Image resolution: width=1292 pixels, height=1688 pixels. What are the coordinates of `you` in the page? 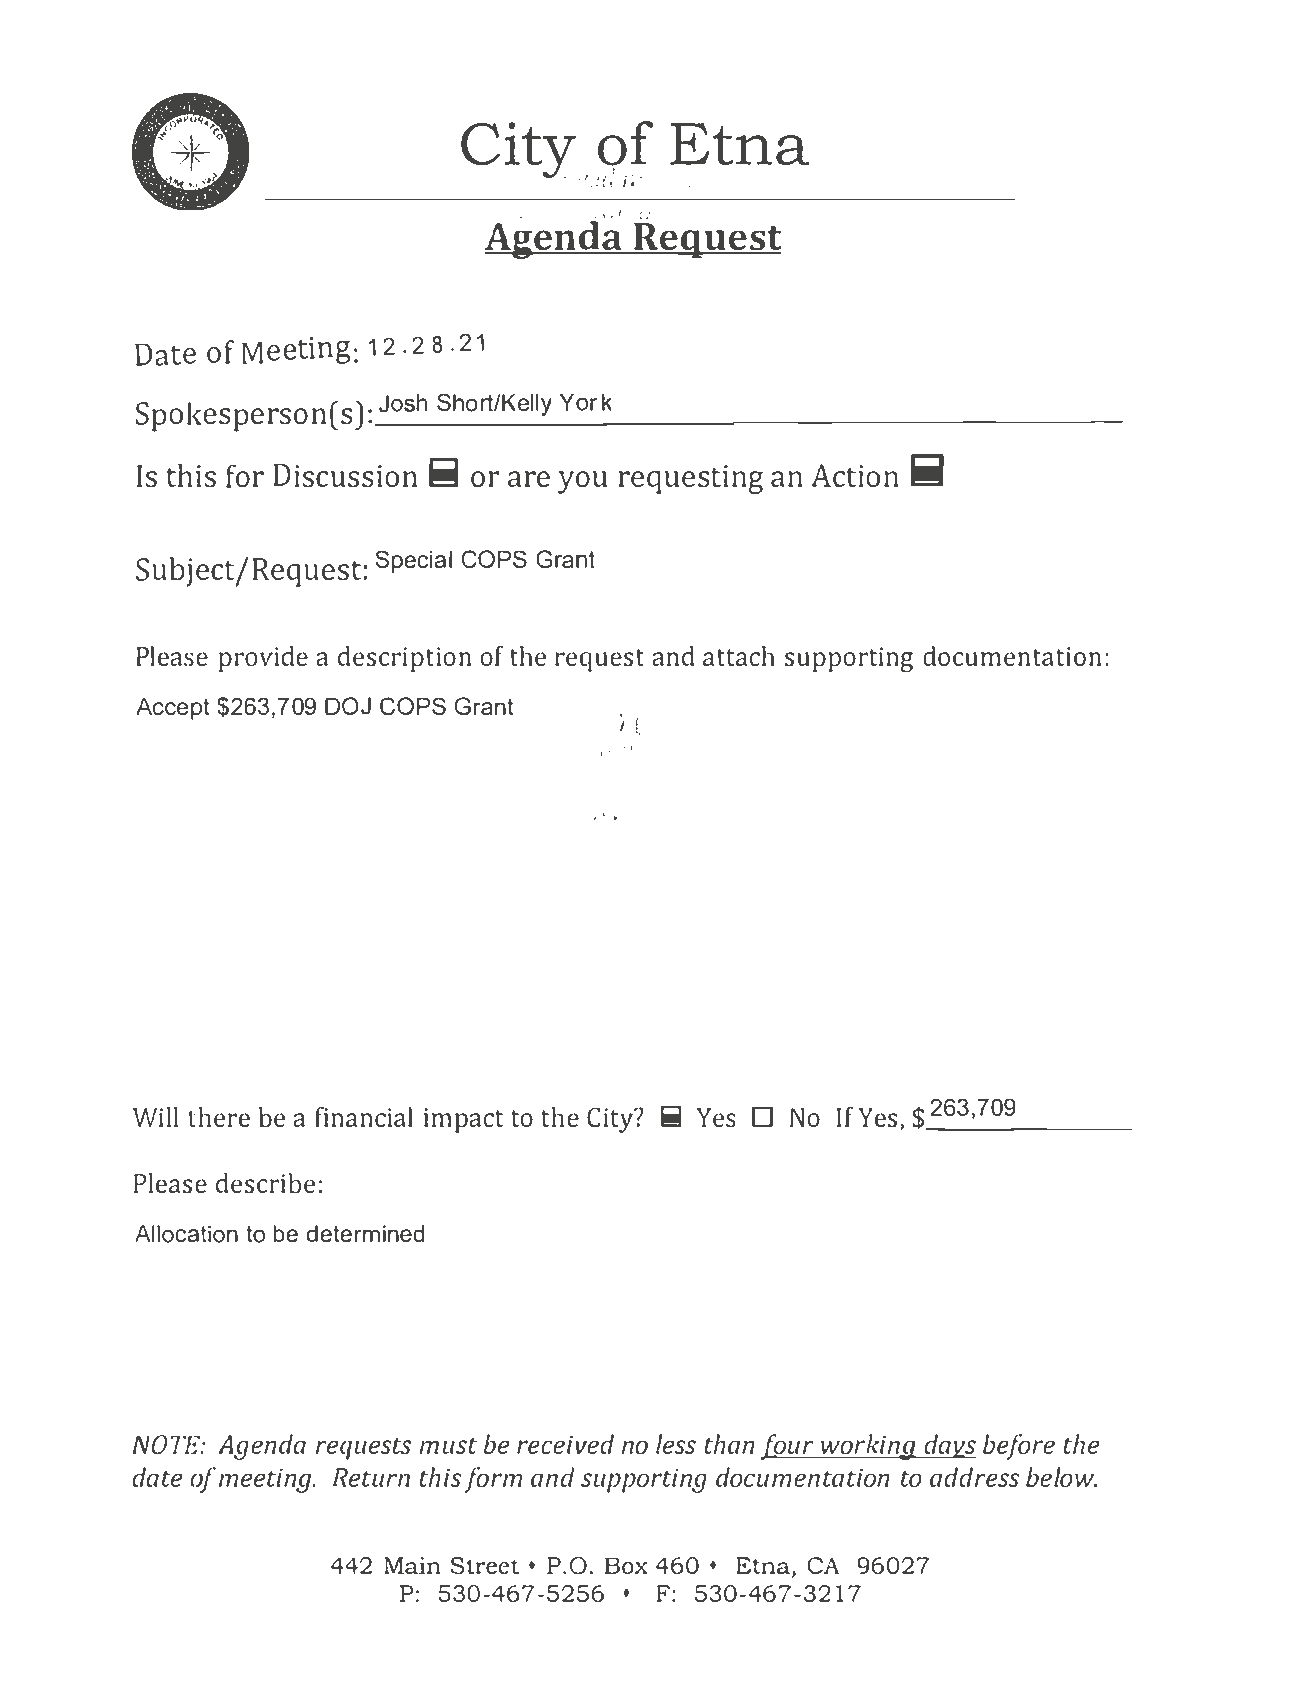 It's located at (582, 482).
